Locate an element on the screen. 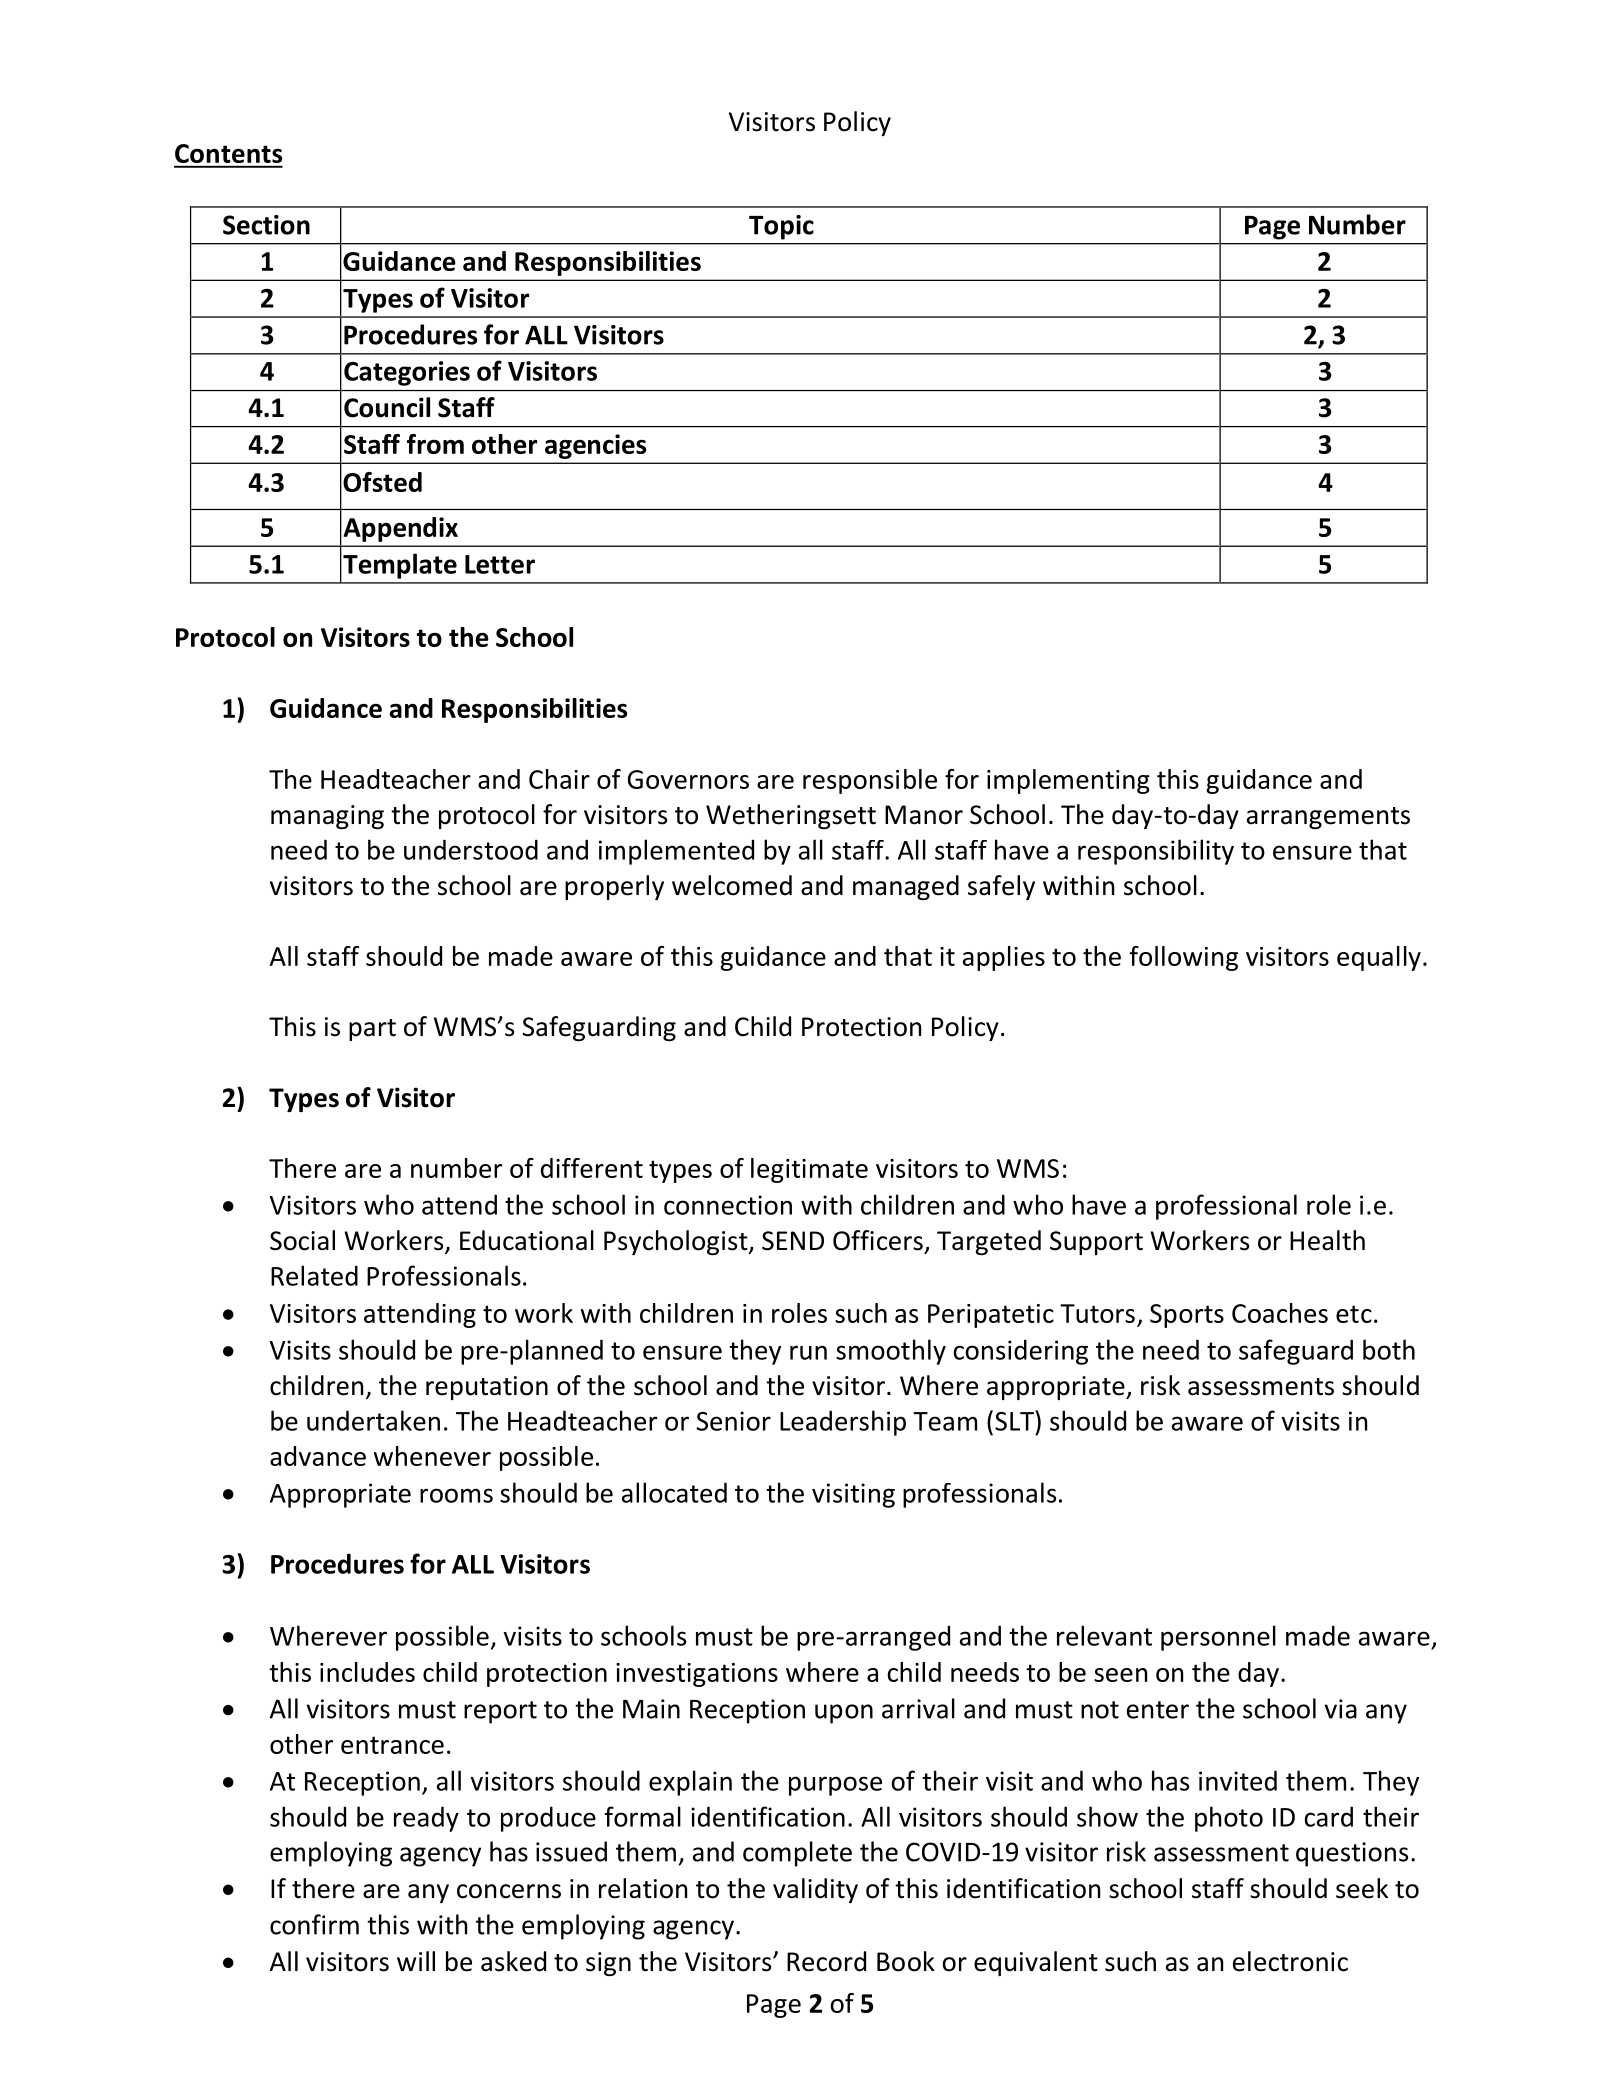 The width and height of the screenshot is (1614, 2088). arrangements is located at coordinates (1328, 818).
